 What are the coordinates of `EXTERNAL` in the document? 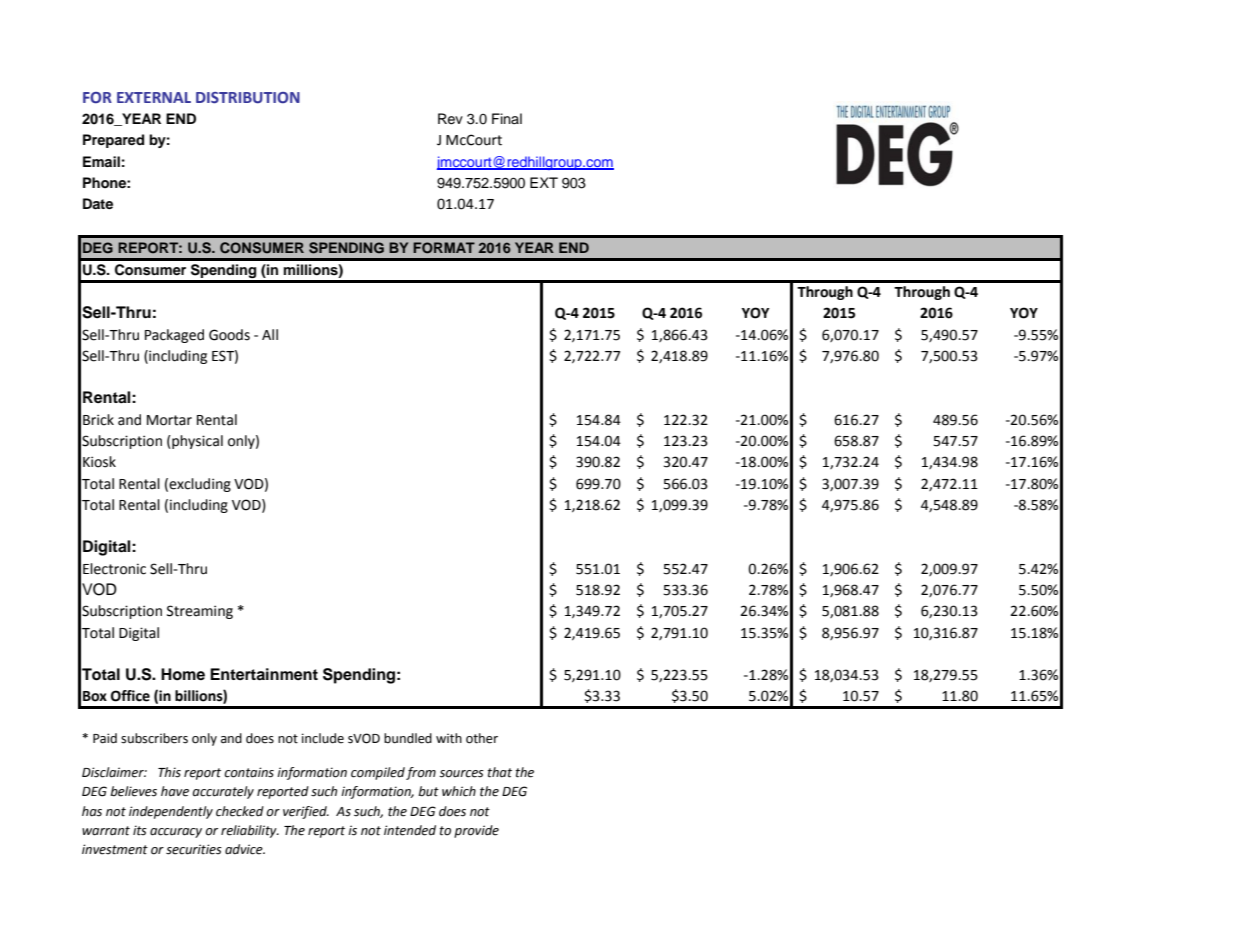 It's located at (154, 97).
